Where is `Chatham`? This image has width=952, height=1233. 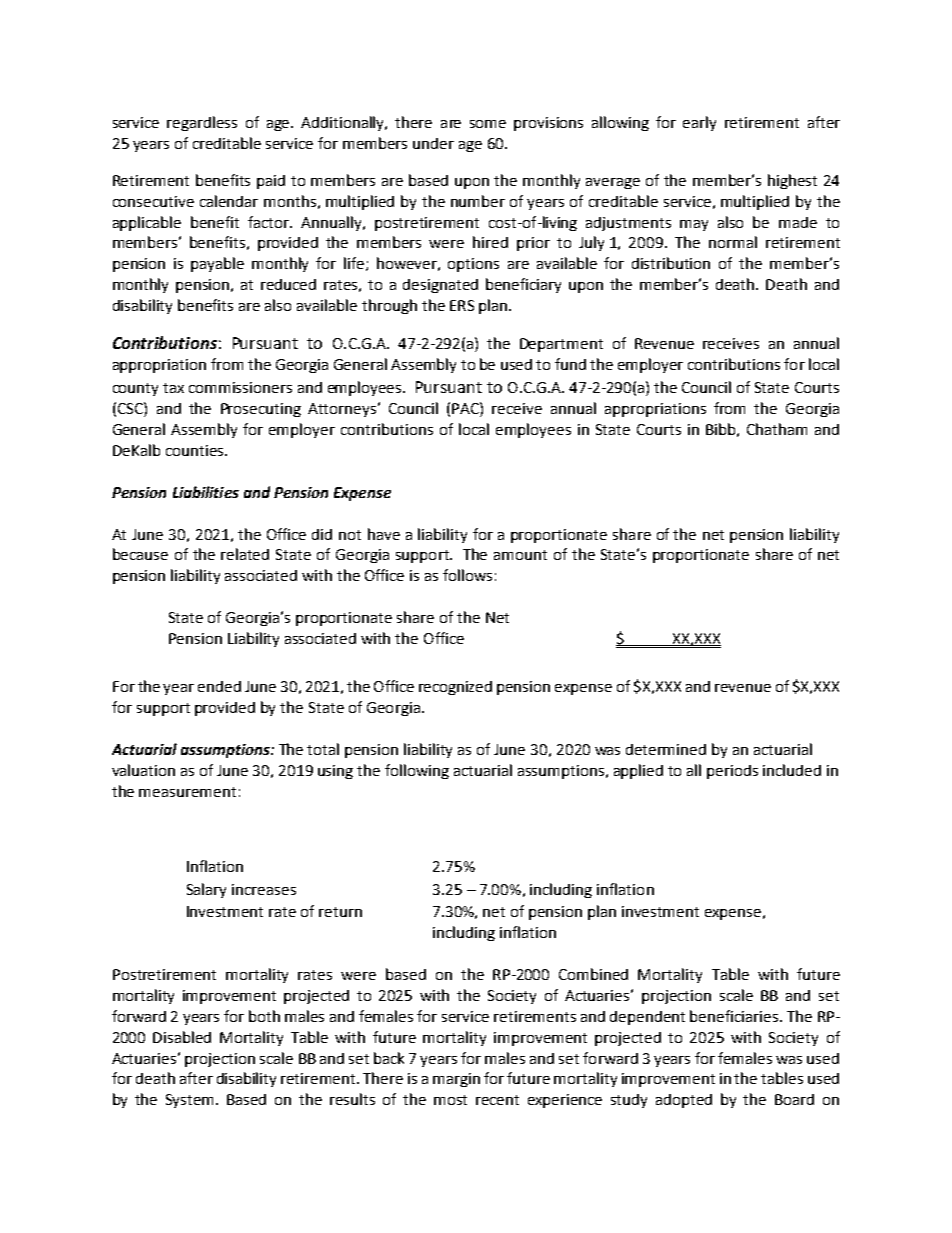 Chatham is located at coordinates (777, 429).
